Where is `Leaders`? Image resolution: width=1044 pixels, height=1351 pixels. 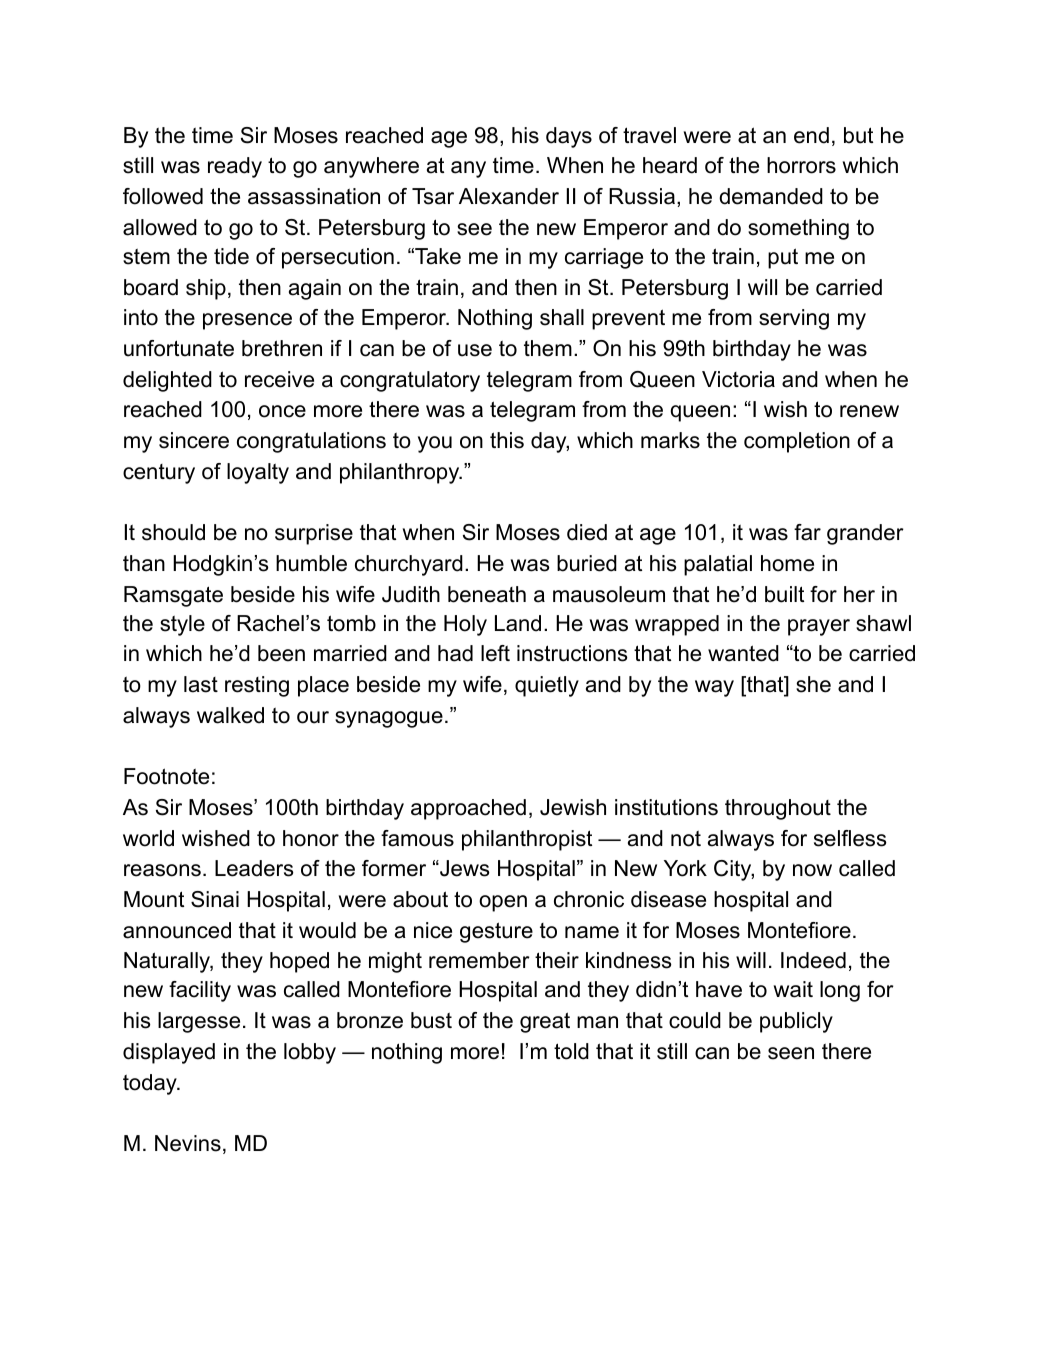
Leaders is located at coordinates (254, 868).
